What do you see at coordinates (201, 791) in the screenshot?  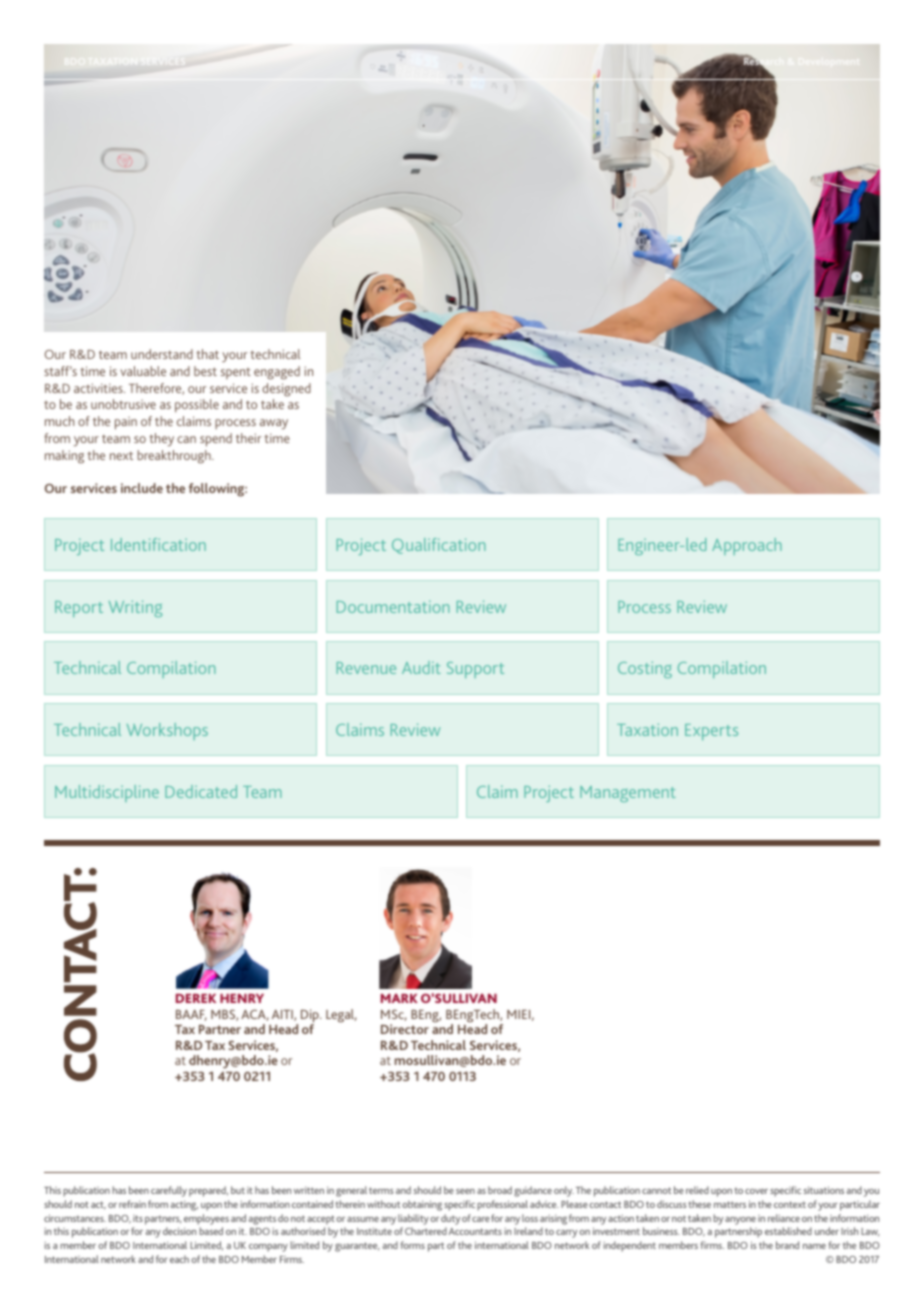 I see `Dedicated` at bounding box center [201, 791].
